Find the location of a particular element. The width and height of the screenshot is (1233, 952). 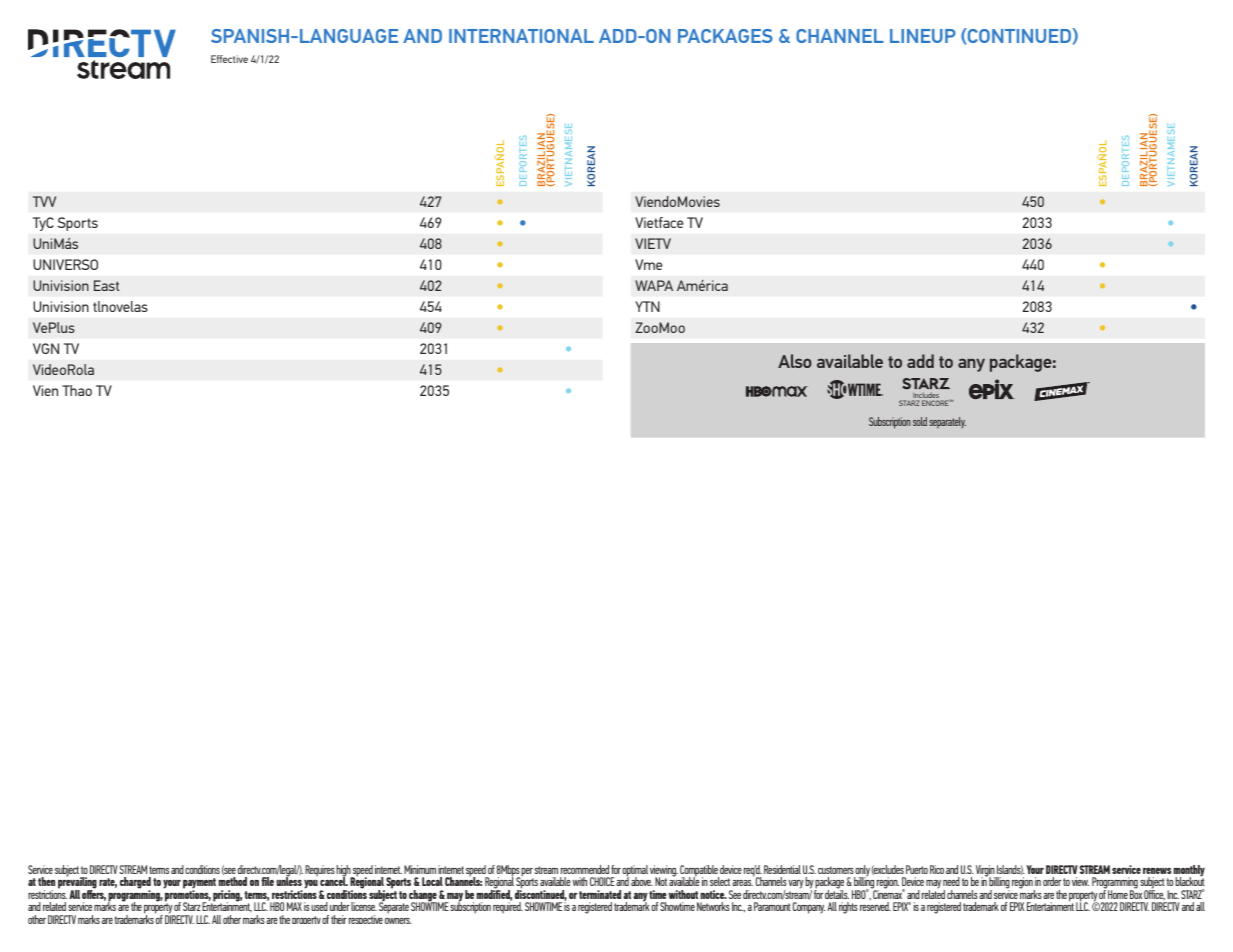

payment is located at coordinates (199, 885).
